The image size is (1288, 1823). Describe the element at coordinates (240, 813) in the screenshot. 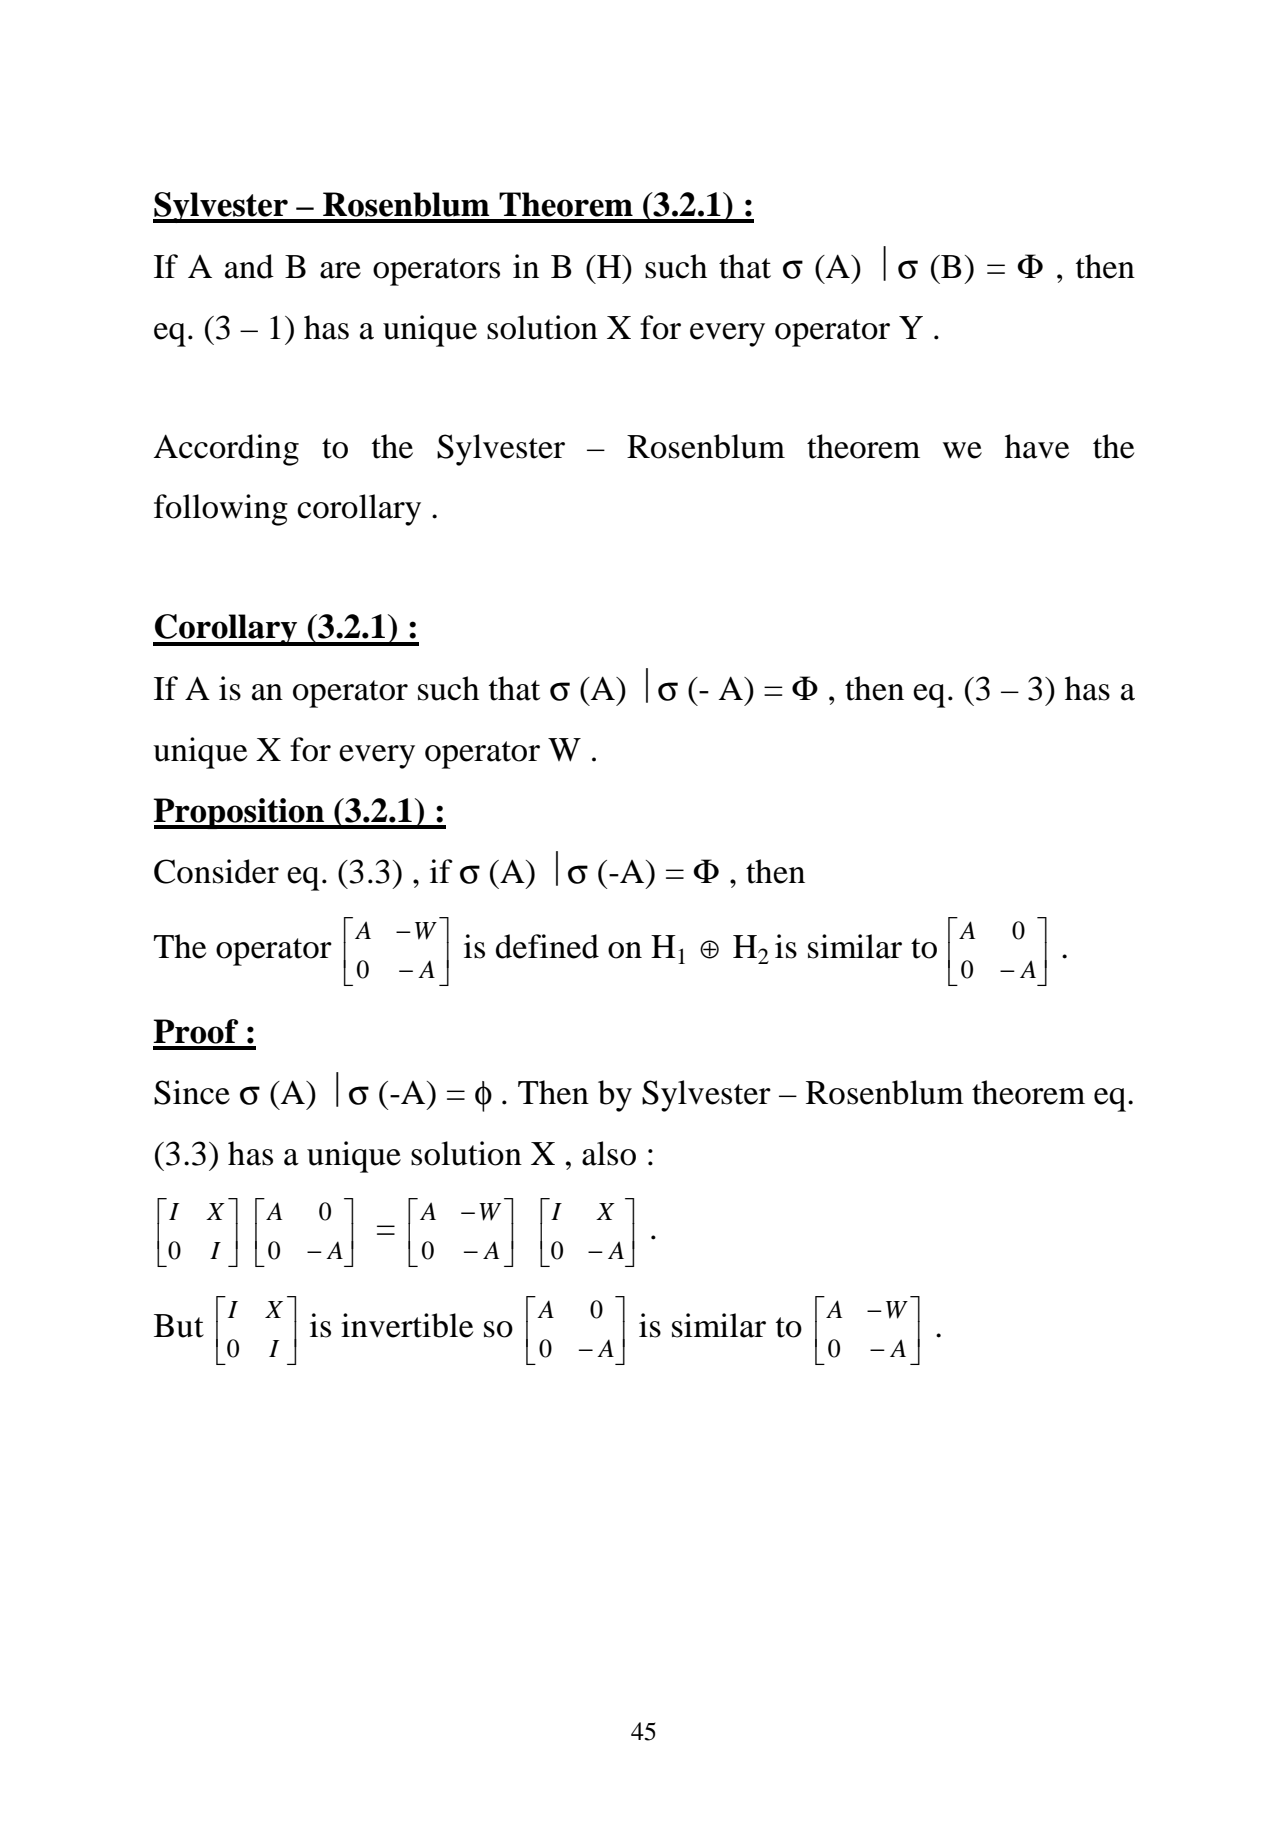

I see `Proposition` at that location.
